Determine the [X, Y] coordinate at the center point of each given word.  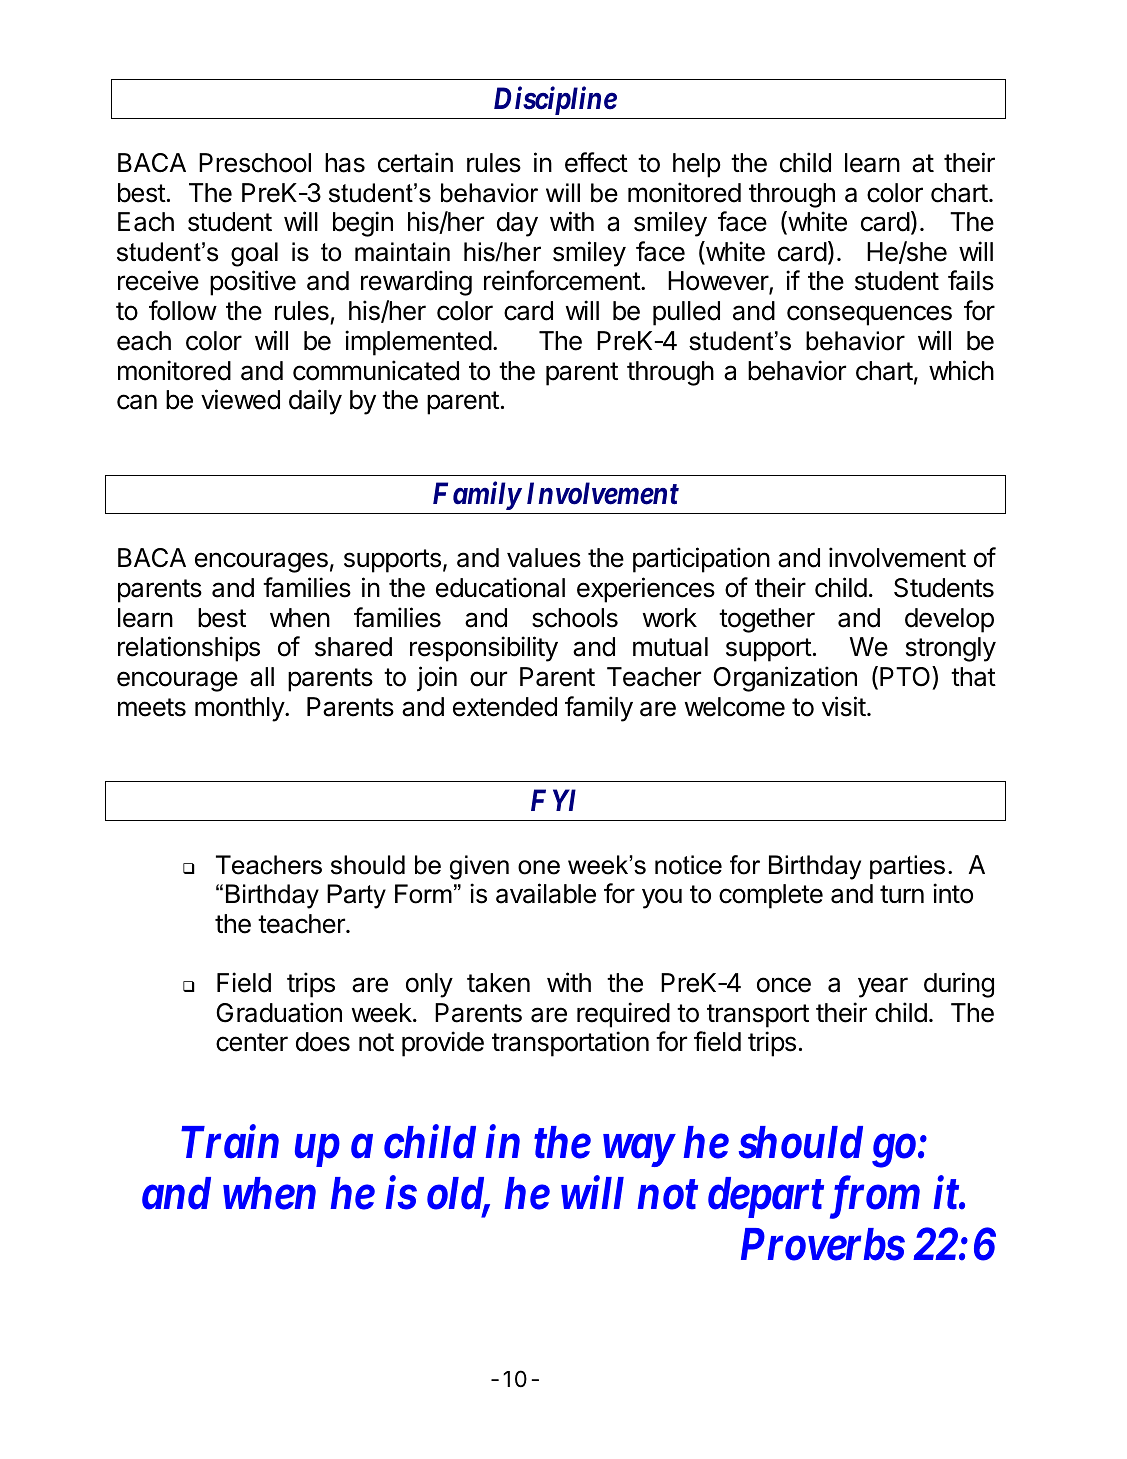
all [262, 677]
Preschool [255, 163]
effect [596, 162]
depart [766, 1197]
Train [230, 1142]
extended [505, 707]
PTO [906, 676]
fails [971, 280]
